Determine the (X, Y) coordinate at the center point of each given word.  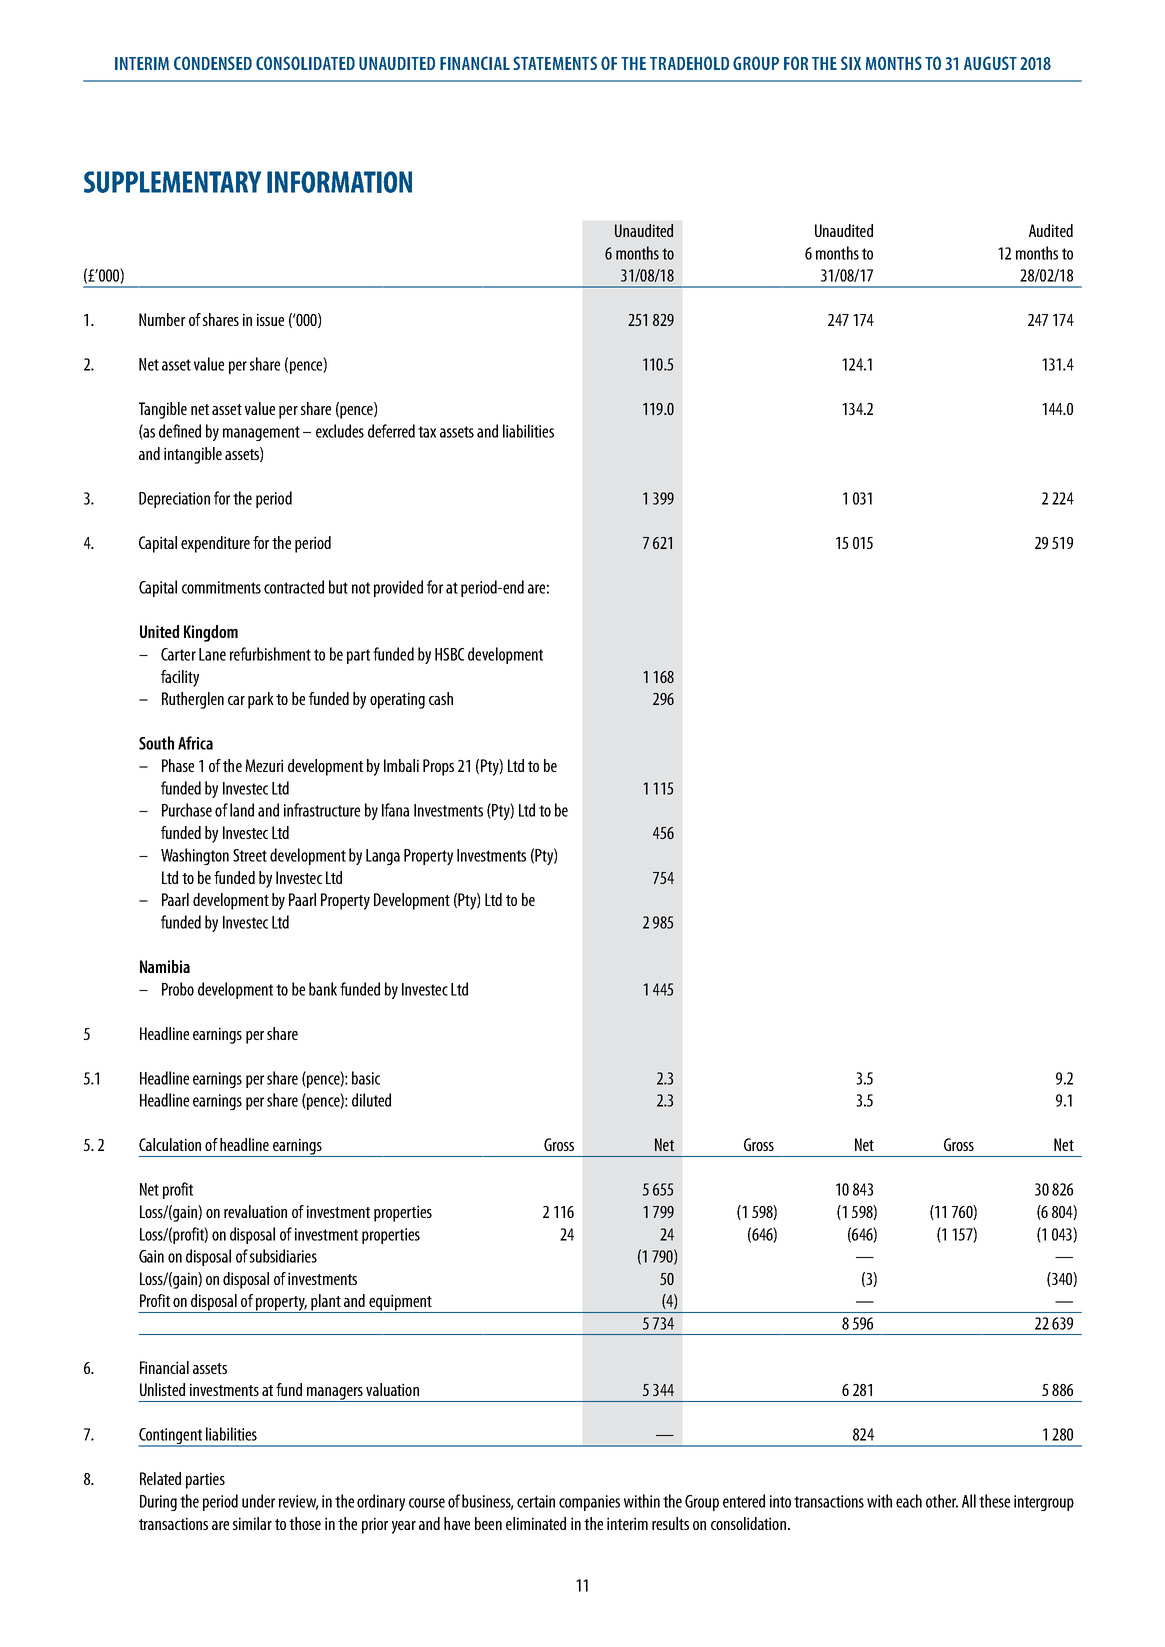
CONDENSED (213, 63)
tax (427, 432)
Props (438, 767)
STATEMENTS (555, 63)
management (261, 433)
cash (441, 698)
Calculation (170, 1144)
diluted (371, 1100)
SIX (851, 63)
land (242, 810)
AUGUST (990, 63)
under (258, 1501)
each (909, 1501)
